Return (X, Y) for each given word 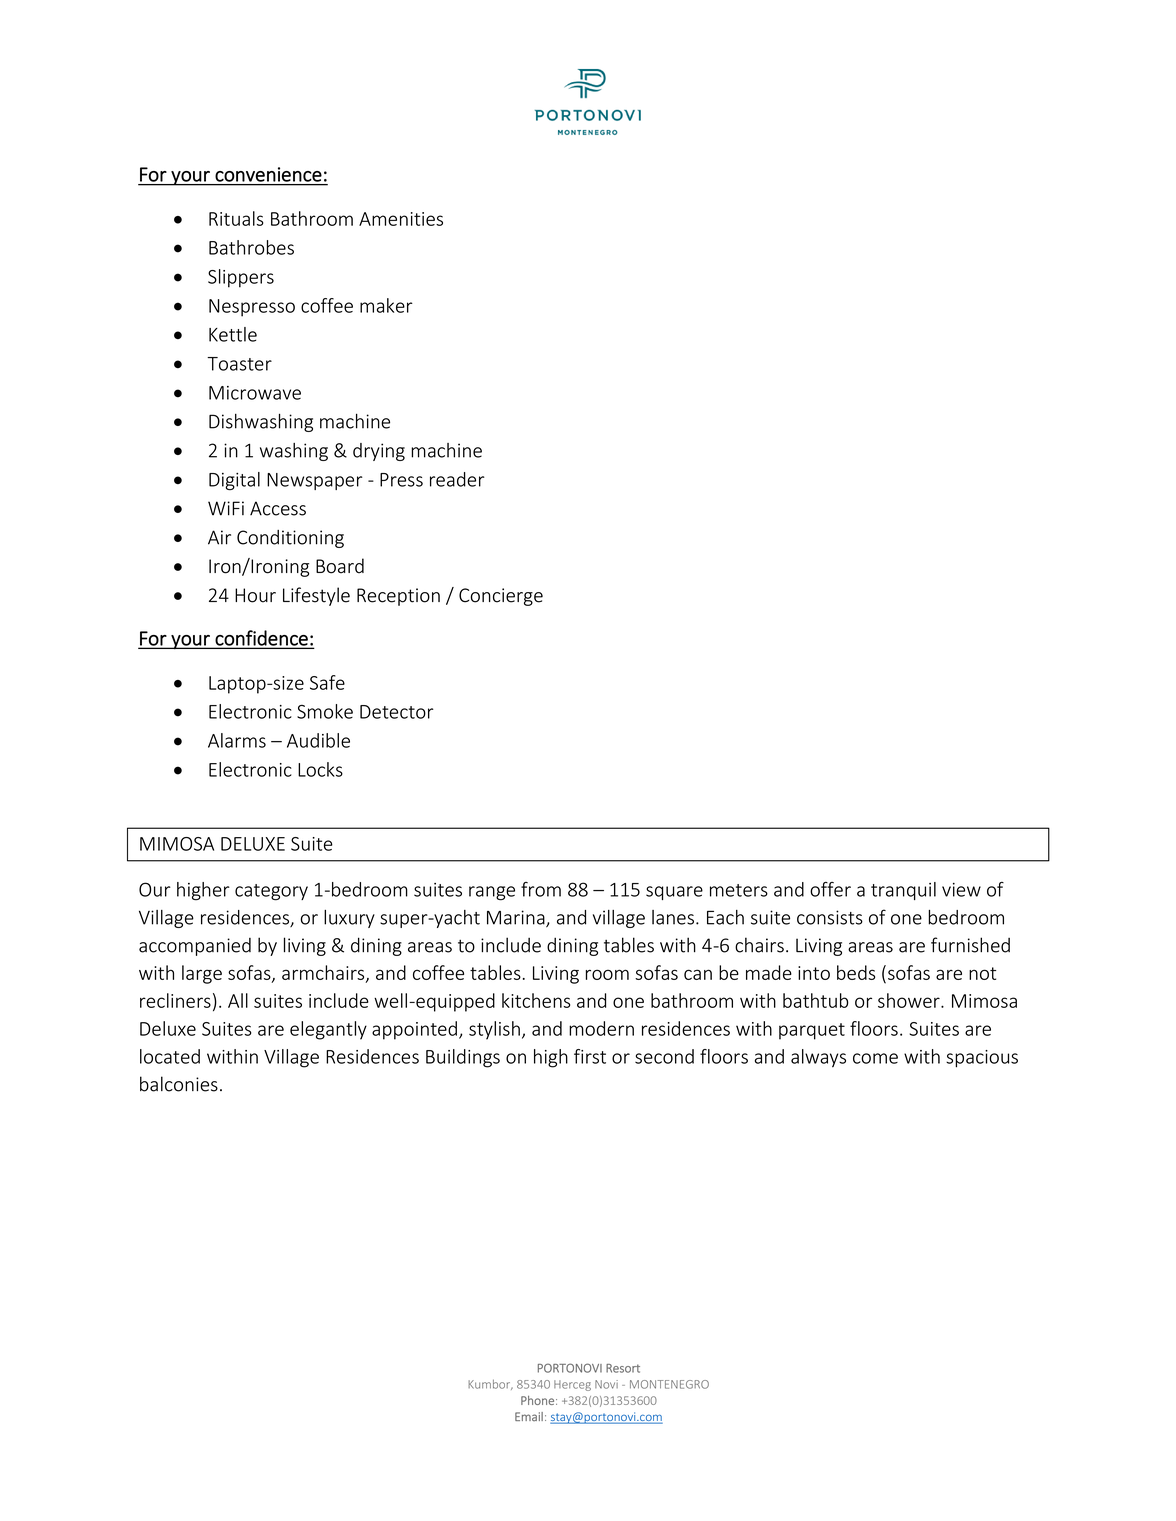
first (590, 1056)
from (541, 889)
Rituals (236, 218)
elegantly (328, 1030)
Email (529, 1416)
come (875, 1058)
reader (457, 479)
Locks (320, 769)
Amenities (401, 219)
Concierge (501, 597)
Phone (537, 1400)
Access (278, 508)
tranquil (903, 891)
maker (386, 305)
